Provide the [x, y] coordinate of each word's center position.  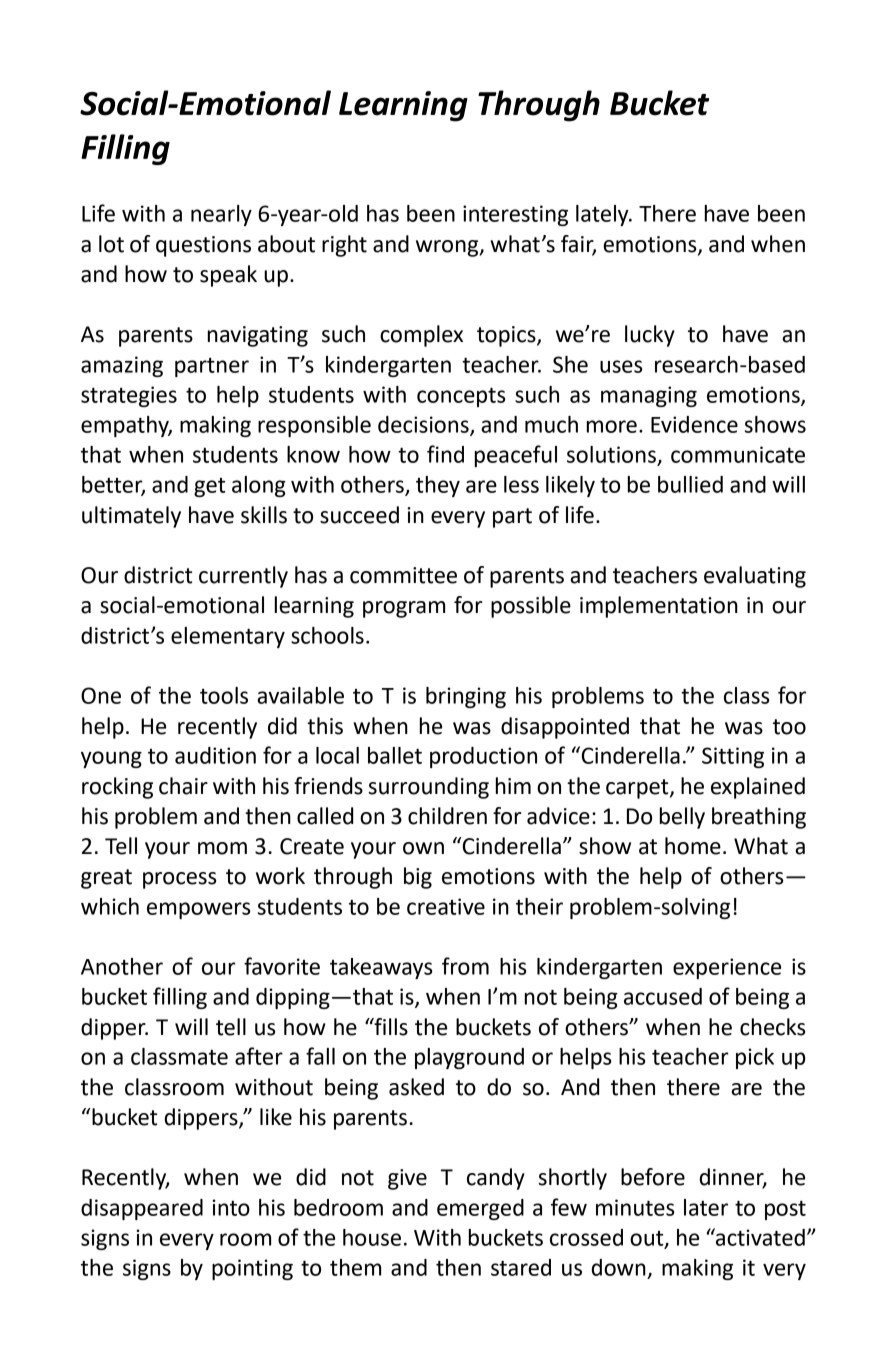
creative [446, 906]
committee [403, 575]
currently [243, 577]
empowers [198, 910]
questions [203, 246]
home [693, 846]
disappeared [142, 1209]
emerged [480, 1209]
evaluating [755, 577]
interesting [515, 215]
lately [603, 215]
